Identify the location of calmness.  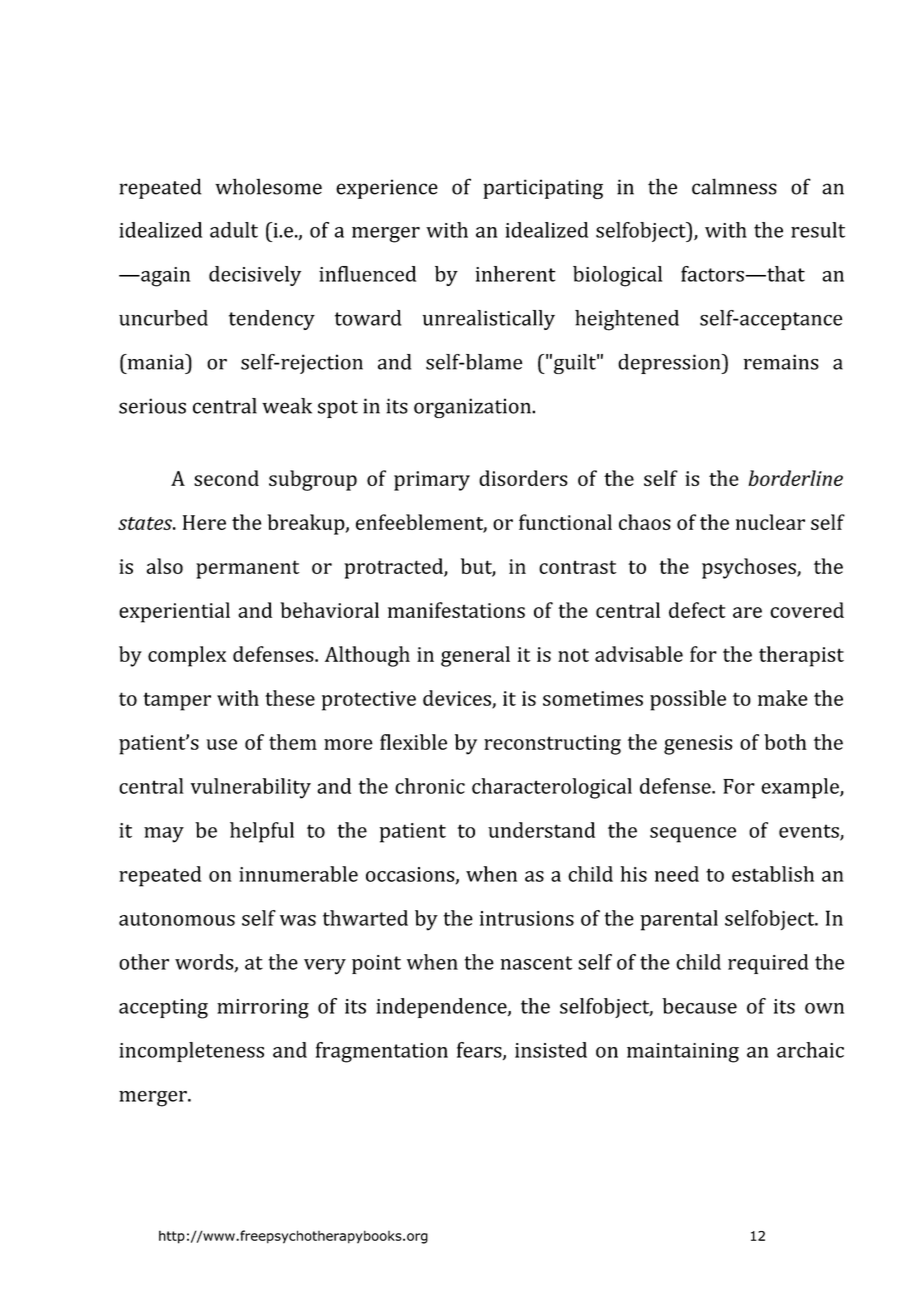
(734, 186).
